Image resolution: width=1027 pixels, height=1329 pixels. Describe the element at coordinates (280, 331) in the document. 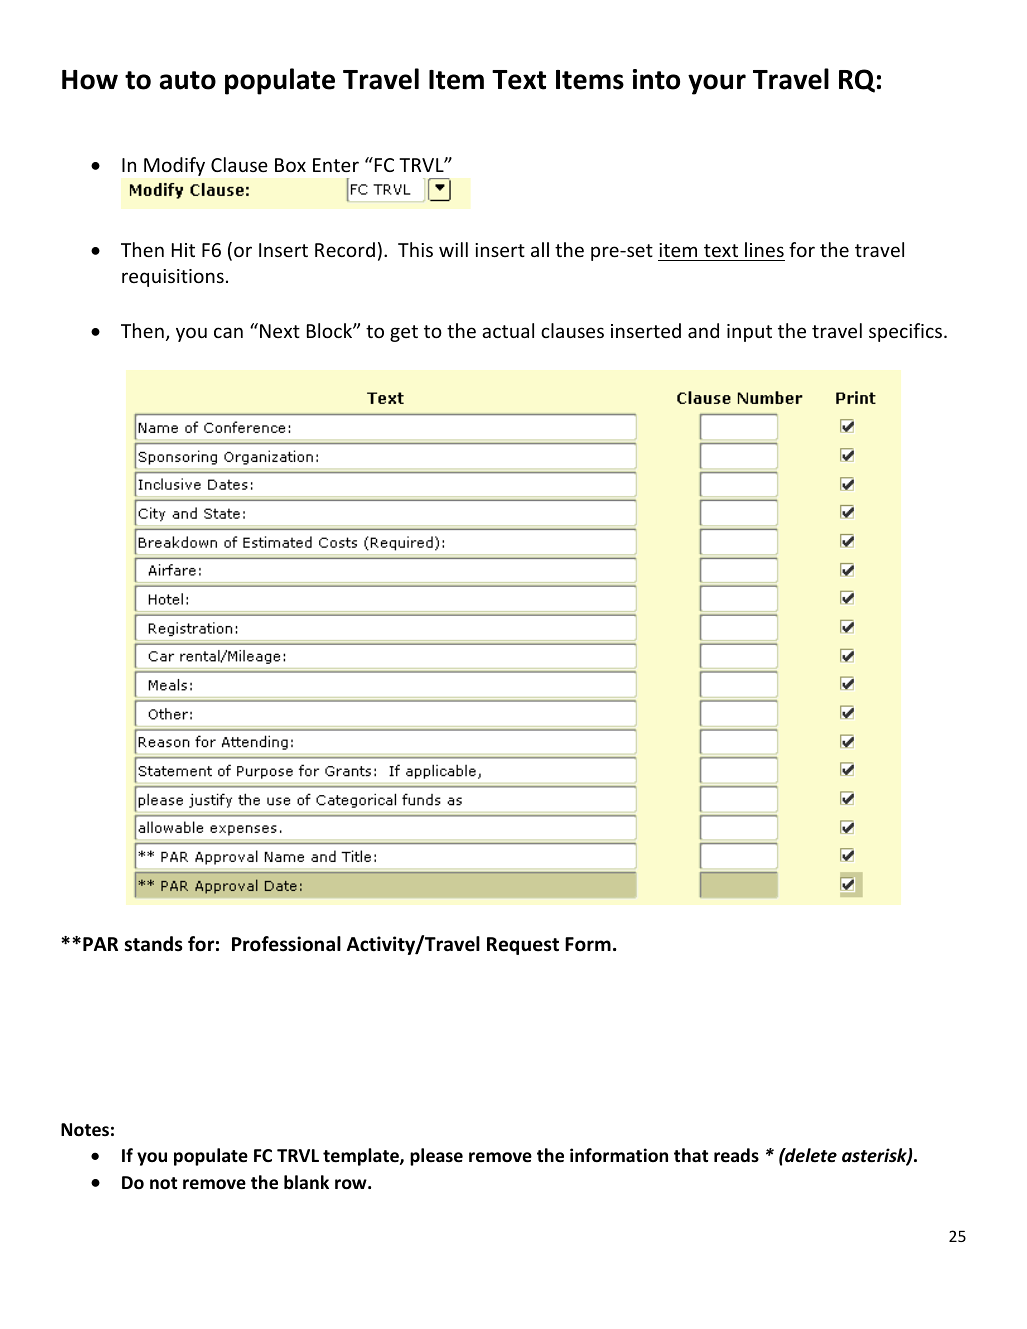

I see `Next` at that location.
